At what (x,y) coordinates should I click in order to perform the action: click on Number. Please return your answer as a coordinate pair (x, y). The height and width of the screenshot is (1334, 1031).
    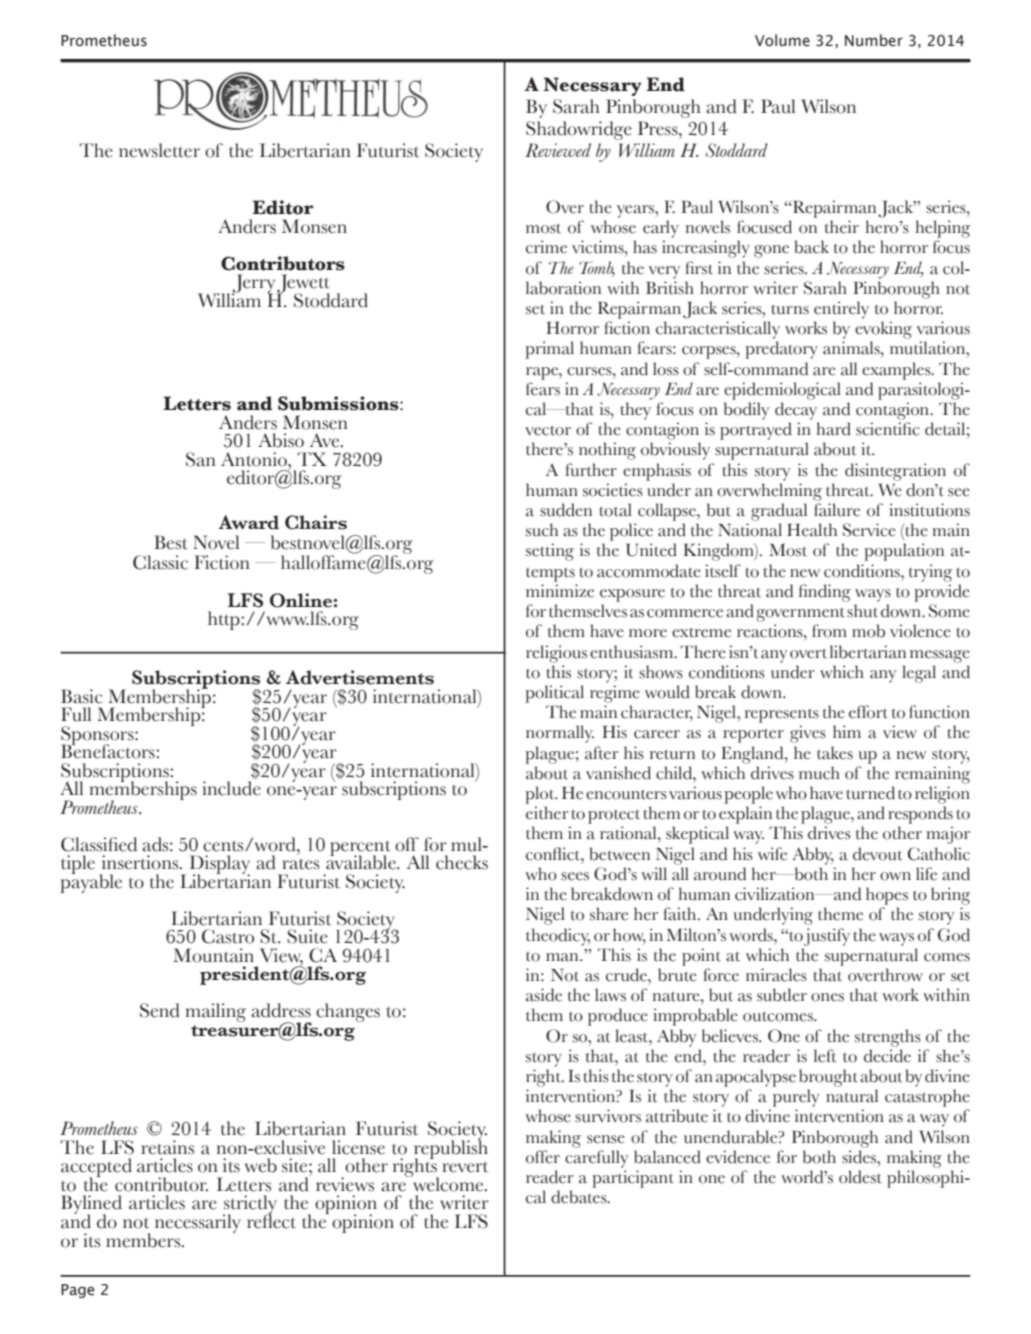
    Looking at the image, I should click on (874, 40).
